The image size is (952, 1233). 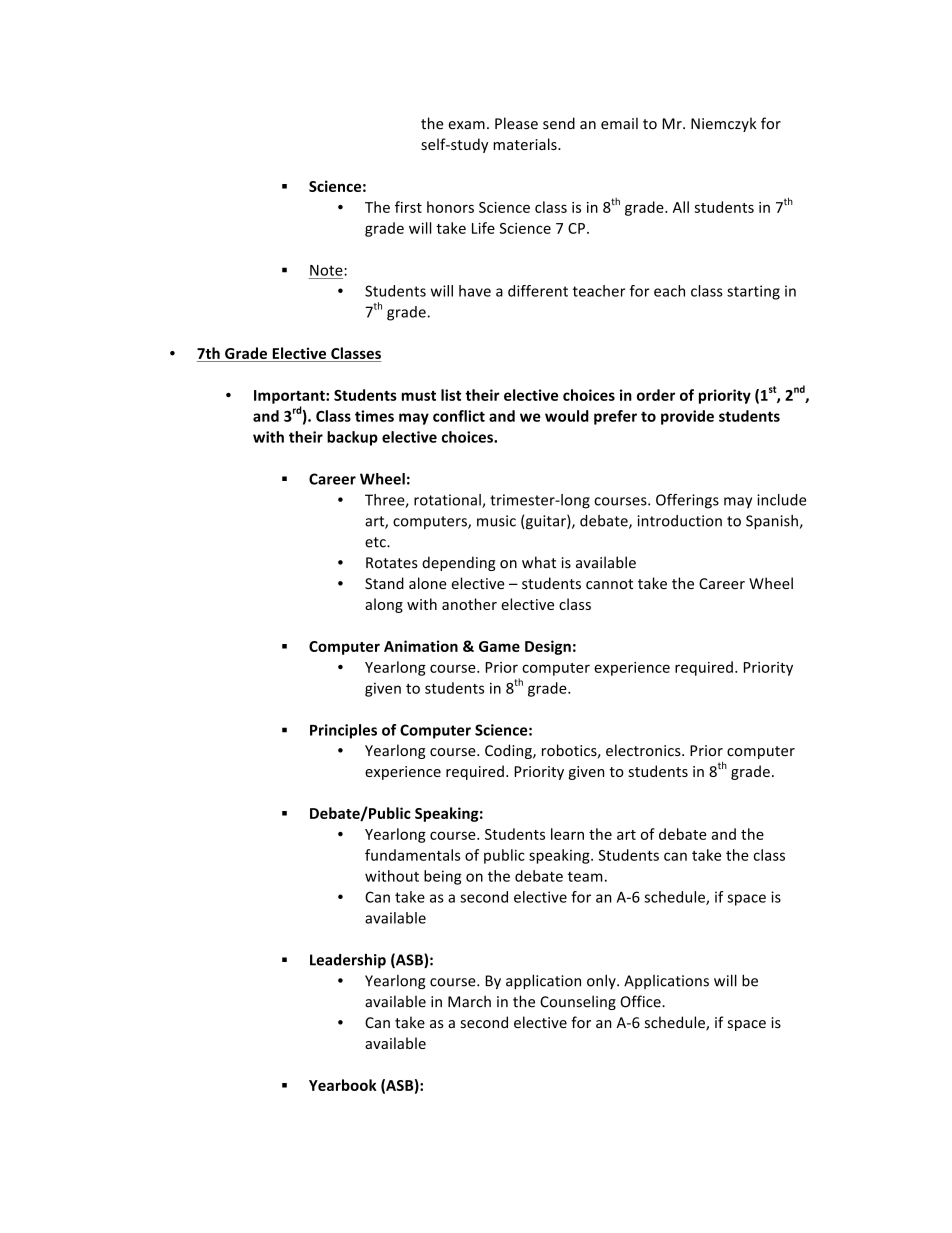 What do you see at coordinates (772, 522) in the document?
I see `Spanish` at bounding box center [772, 522].
